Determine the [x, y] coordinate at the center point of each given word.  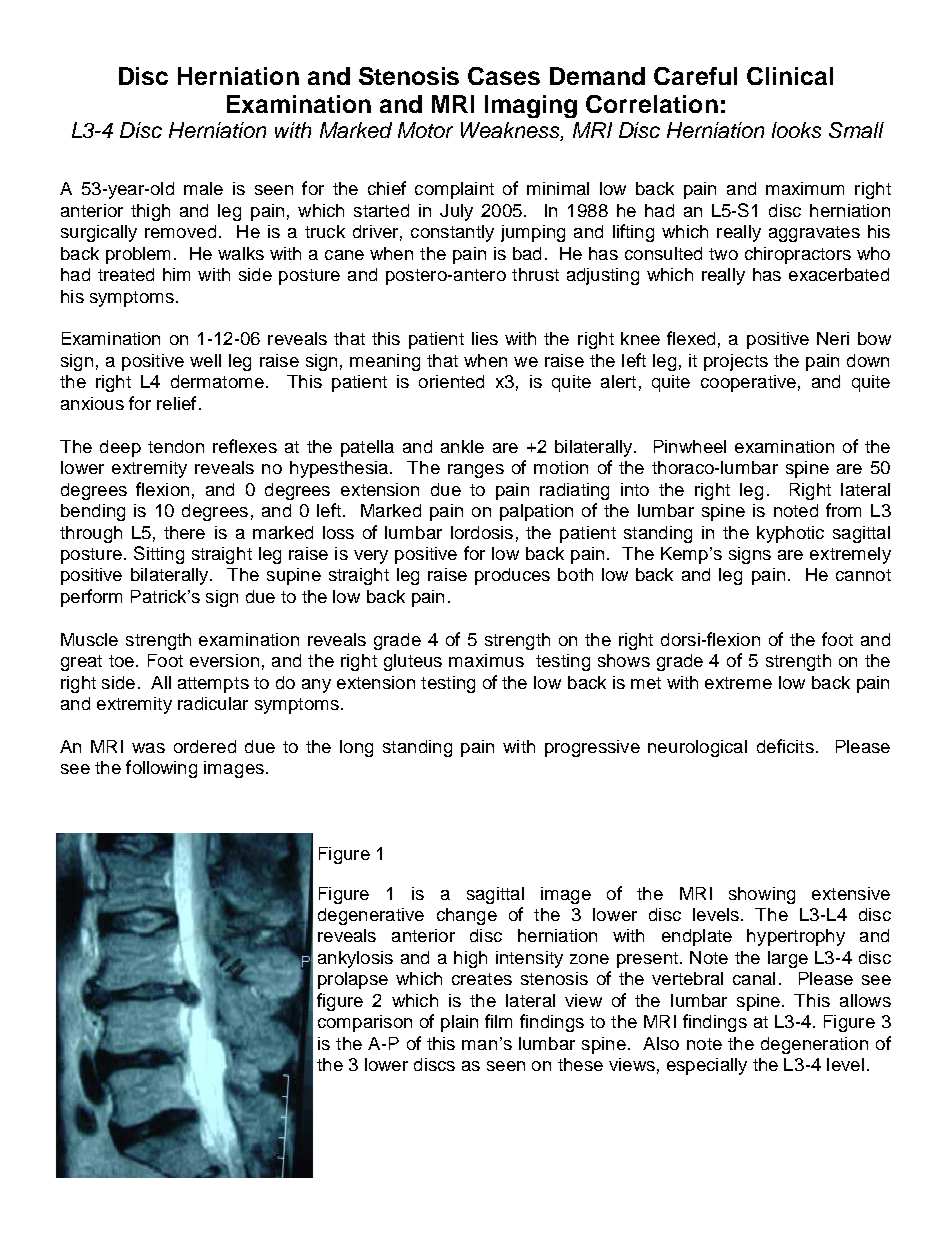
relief [176, 403]
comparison [365, 1023]
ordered [205, 746]
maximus [486, 660]
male [203, 188]
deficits [785, 746]
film [498, 1021]
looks [796, 130]
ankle [462, 446]
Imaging [531, 106]
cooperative [748, 383]
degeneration [814, 1045]
